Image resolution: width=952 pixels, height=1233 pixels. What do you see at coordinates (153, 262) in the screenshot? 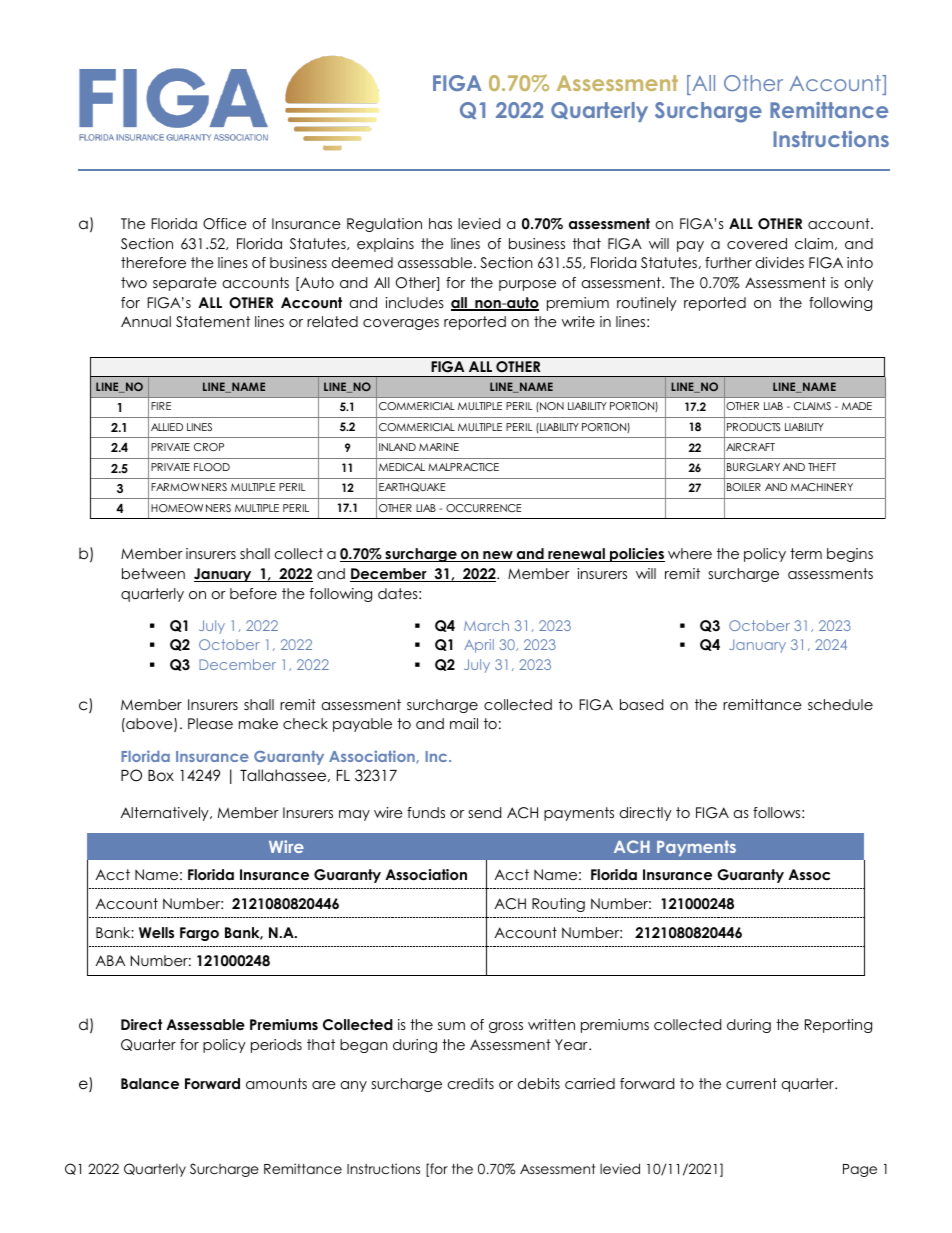
I see `therefore` at bounding box center [153, 262].
